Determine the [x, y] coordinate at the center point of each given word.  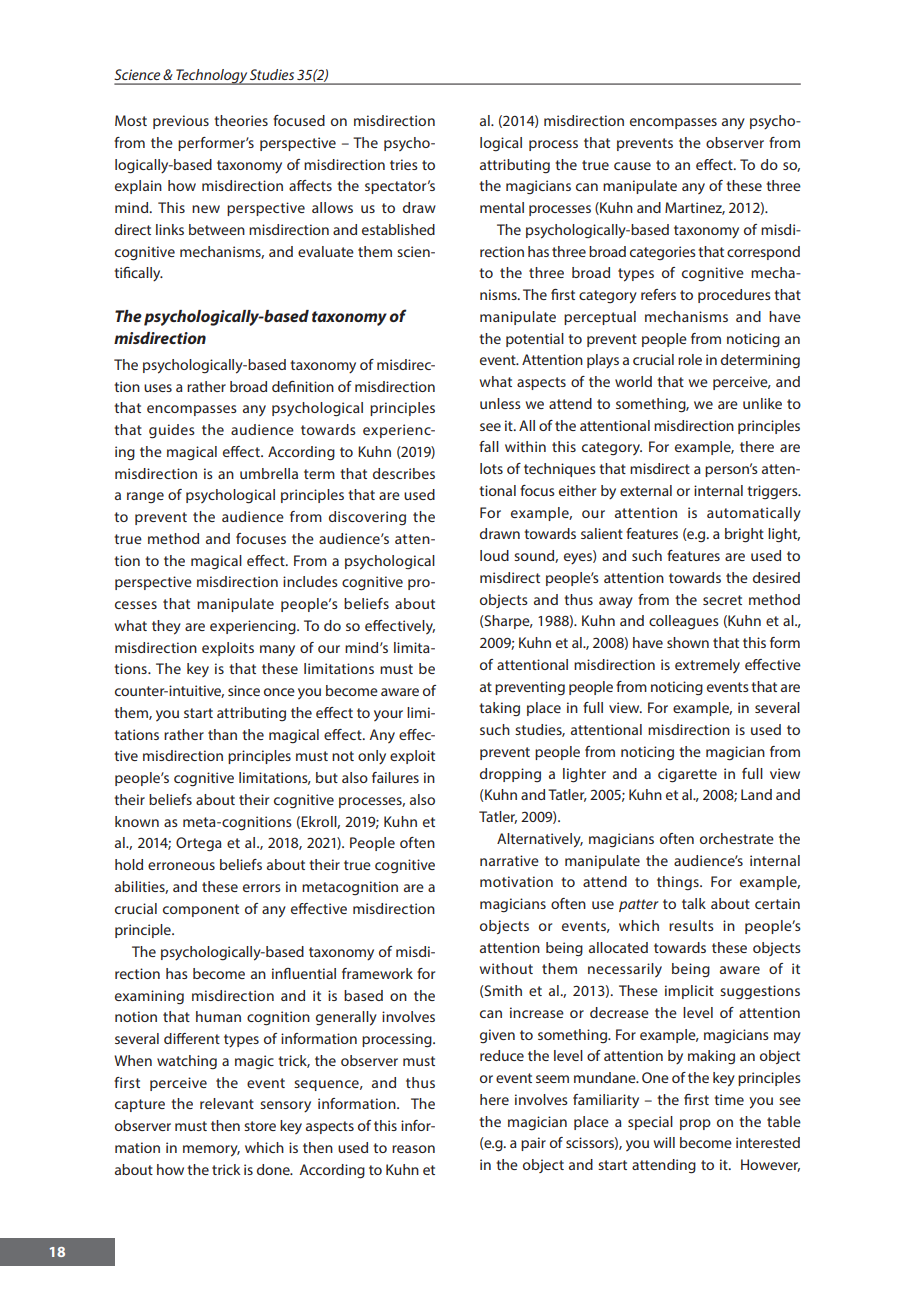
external [646, 490]
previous [181, 122]
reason [413, 1149]
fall [489, 446]
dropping [510, 775]
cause [632, 166]
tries [404, 164]
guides [172, 431]
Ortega [199, 844]
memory [211, 1151]
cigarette [687, 775]
